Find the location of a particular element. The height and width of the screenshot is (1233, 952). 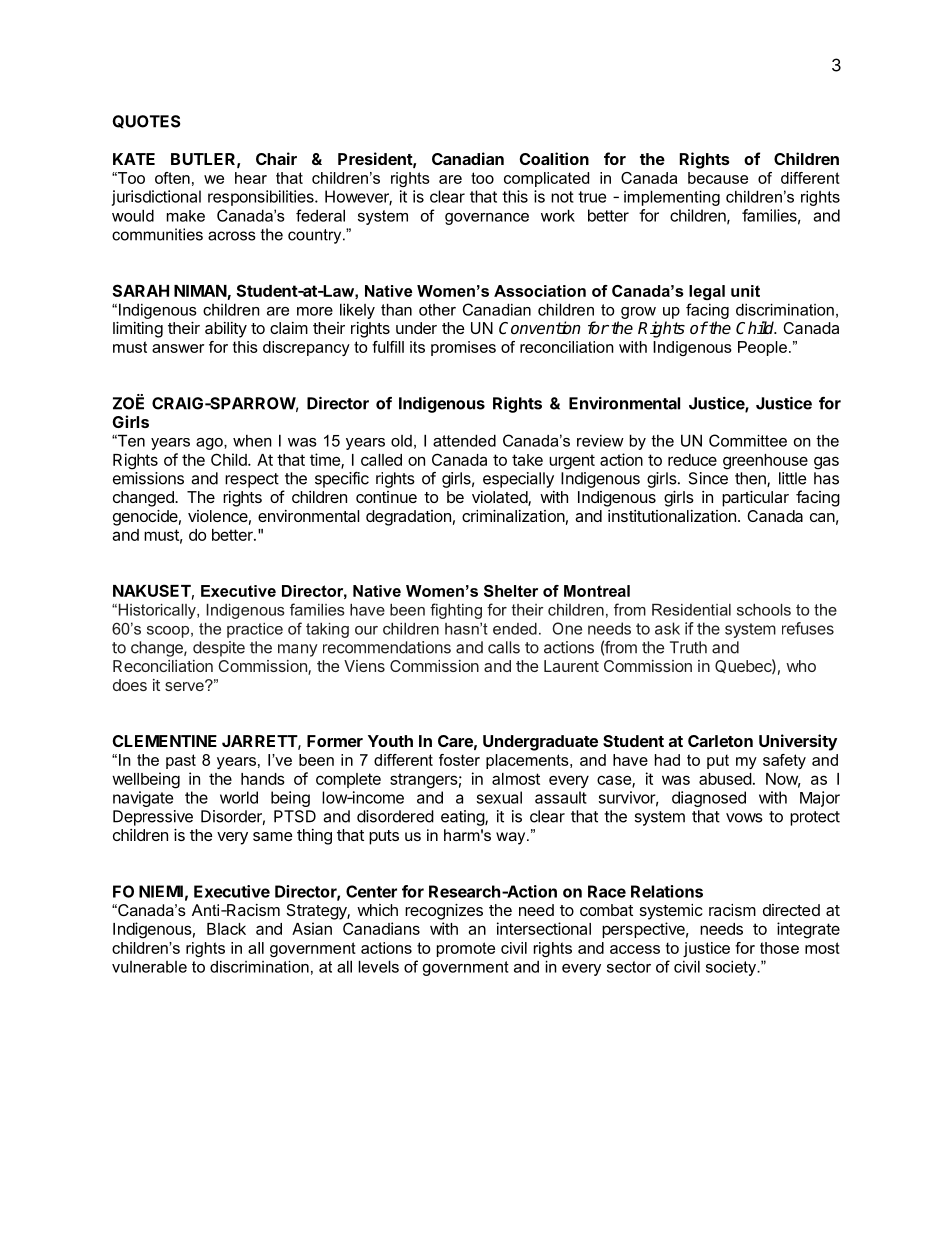

criminalization is located at coordinates (513, 516).
